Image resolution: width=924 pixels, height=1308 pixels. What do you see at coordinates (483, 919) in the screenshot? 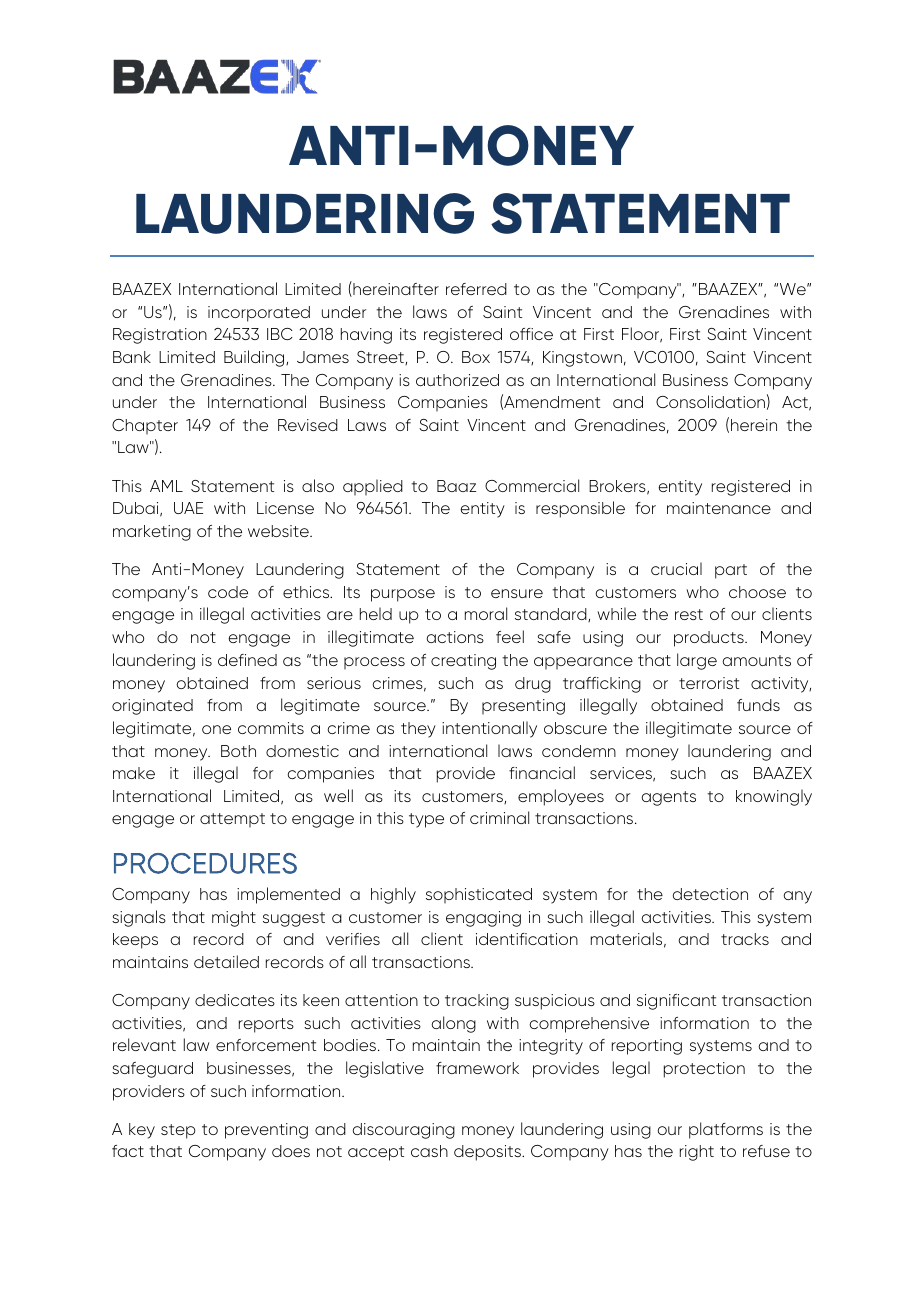
I see `engaging` at bounding box center [483, 919].
